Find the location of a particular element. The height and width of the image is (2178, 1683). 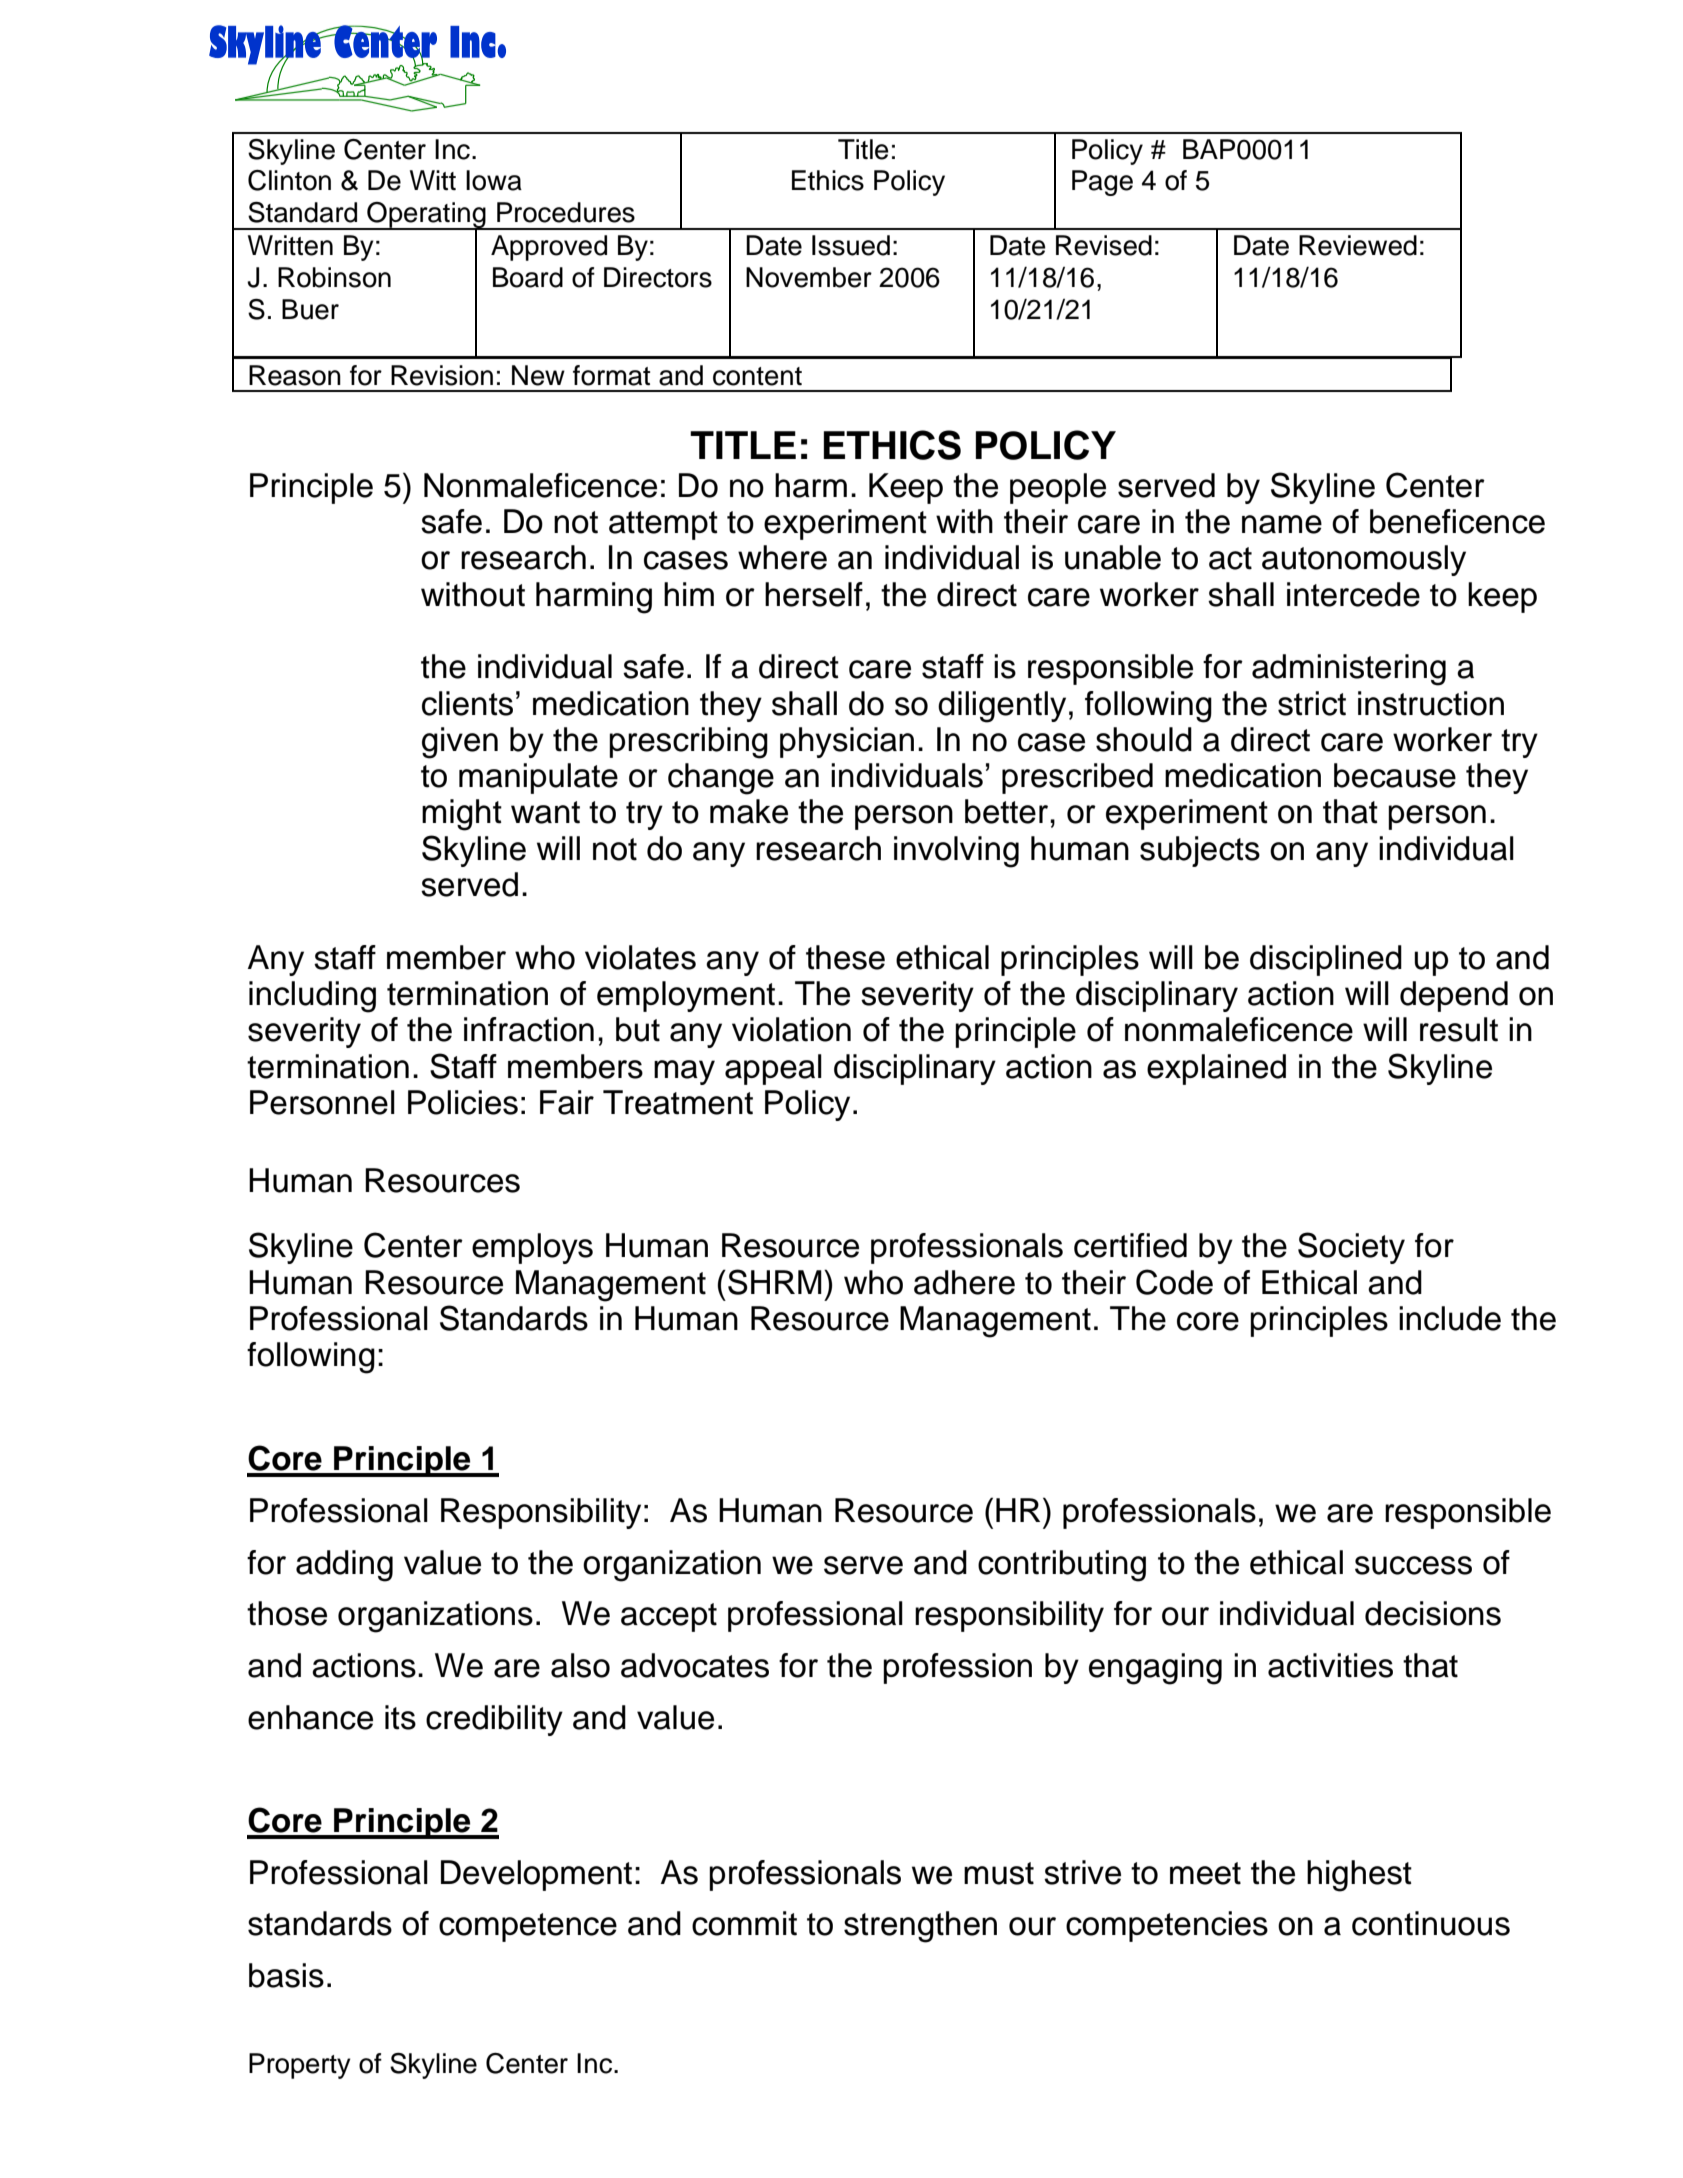

Reviewed is located at coordinates (1358, 245).
